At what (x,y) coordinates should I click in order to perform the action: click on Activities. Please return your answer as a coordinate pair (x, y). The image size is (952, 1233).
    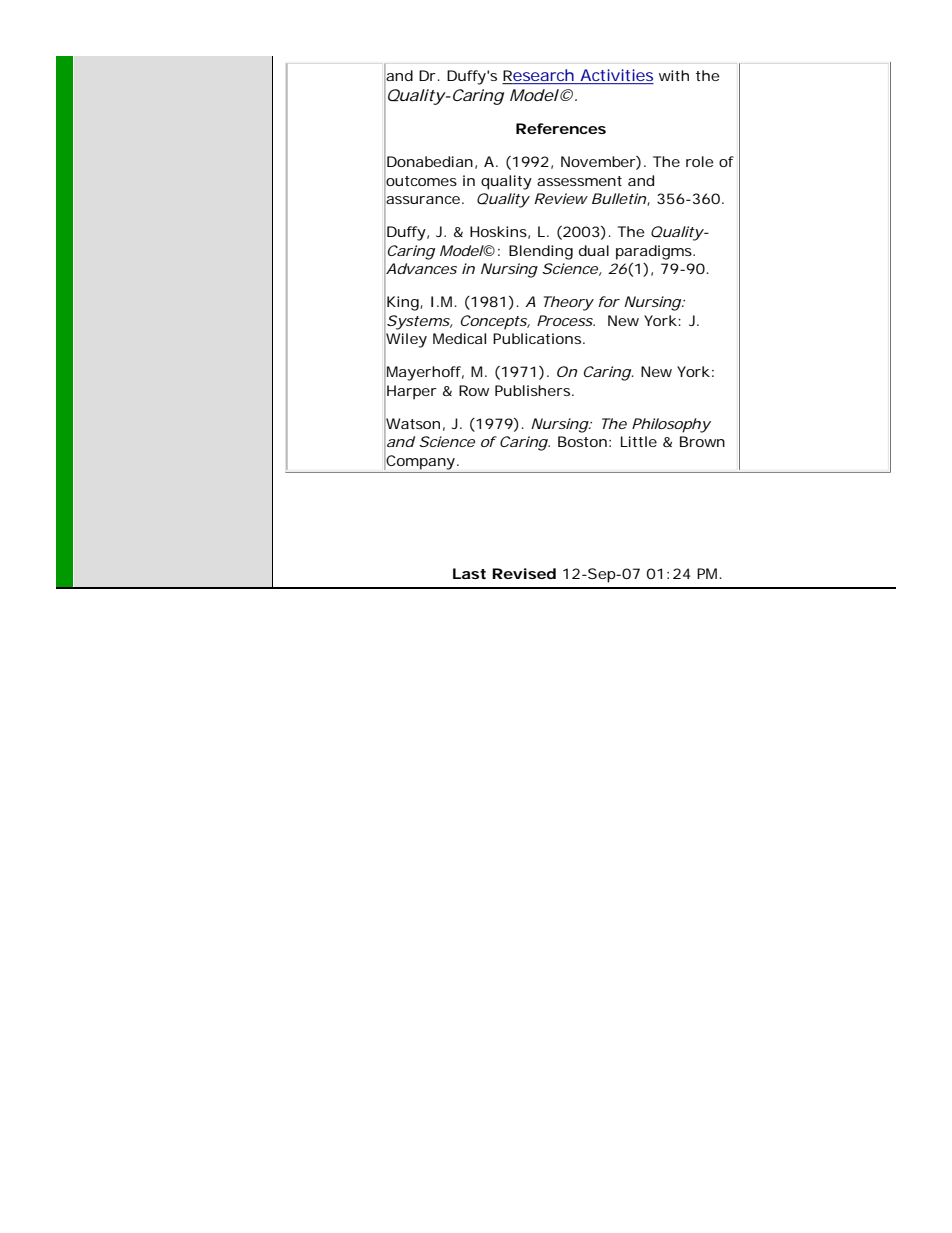
    Looking at the image, I should click on (616, 76).
